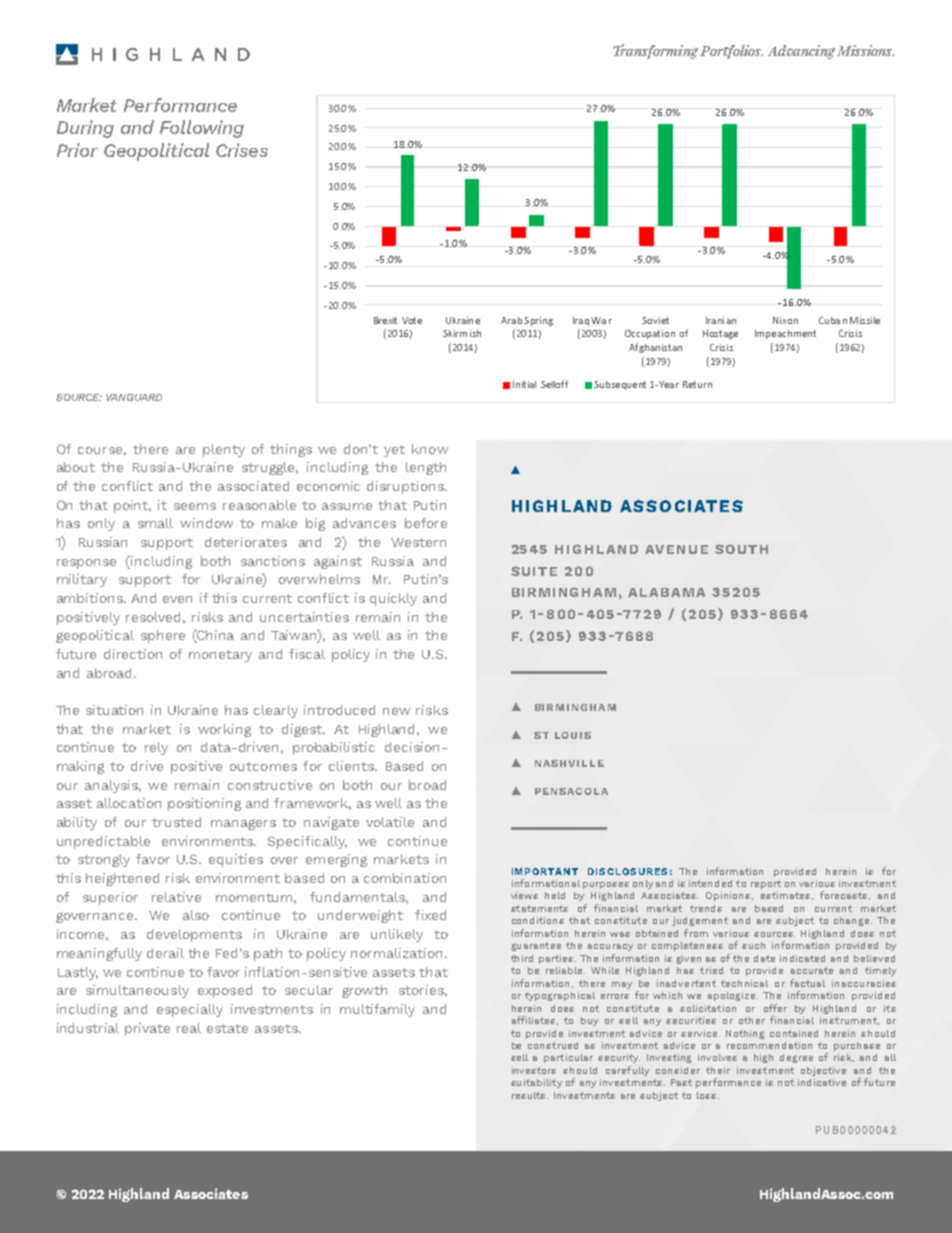  What do you see at coordinates (134, 397) in the screenshot?
I see `VANGUARD` at bounding box center [134, 397].
